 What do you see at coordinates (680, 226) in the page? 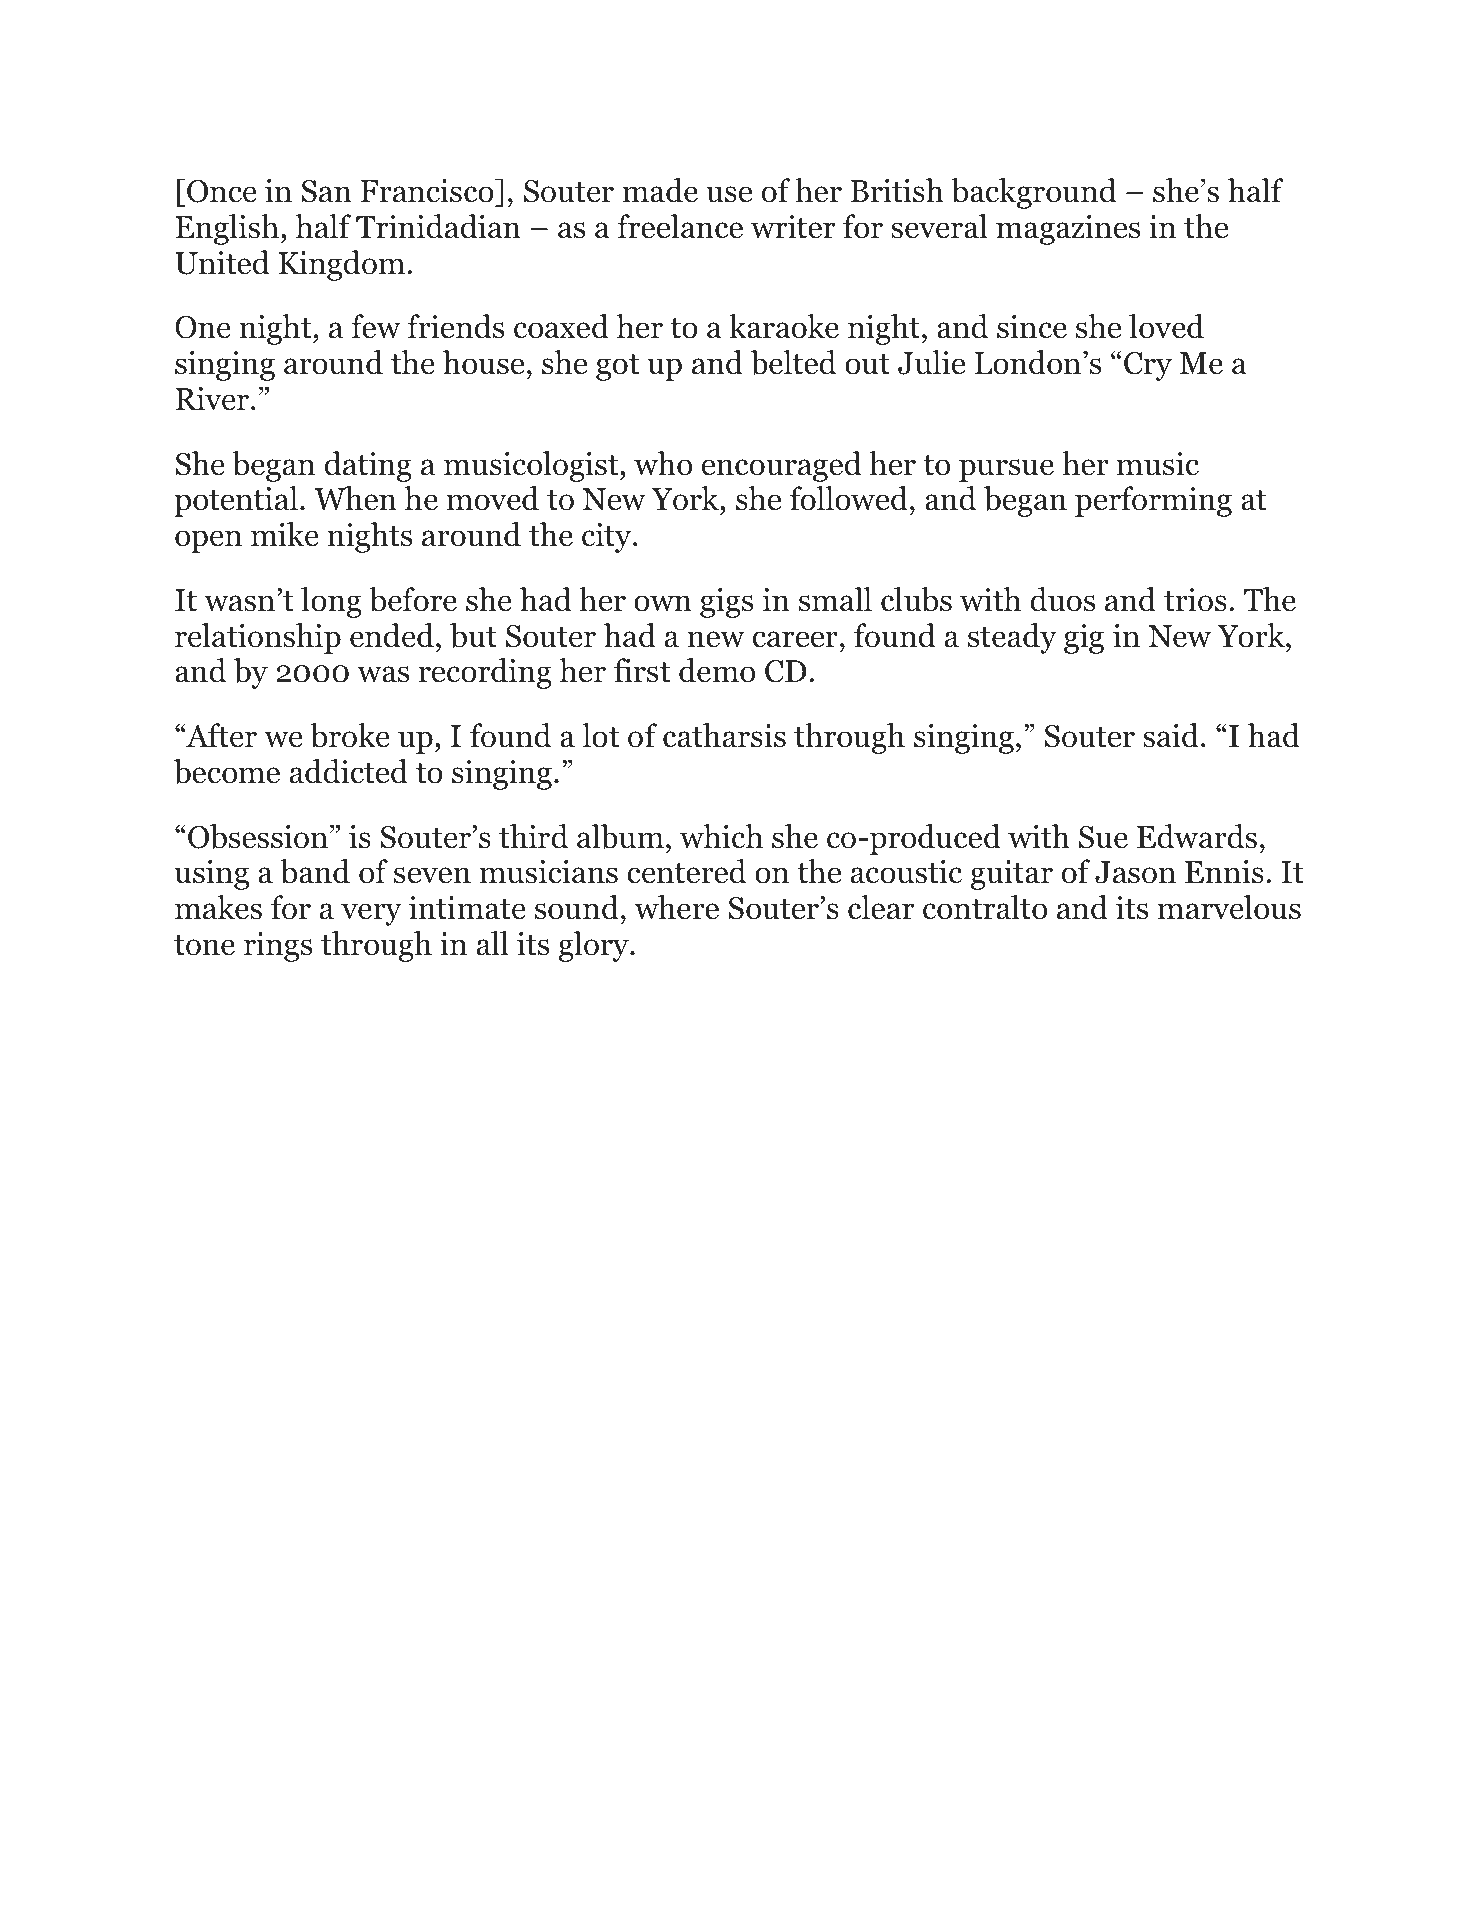
I see `freelance` at bounding box center [680, 226].
